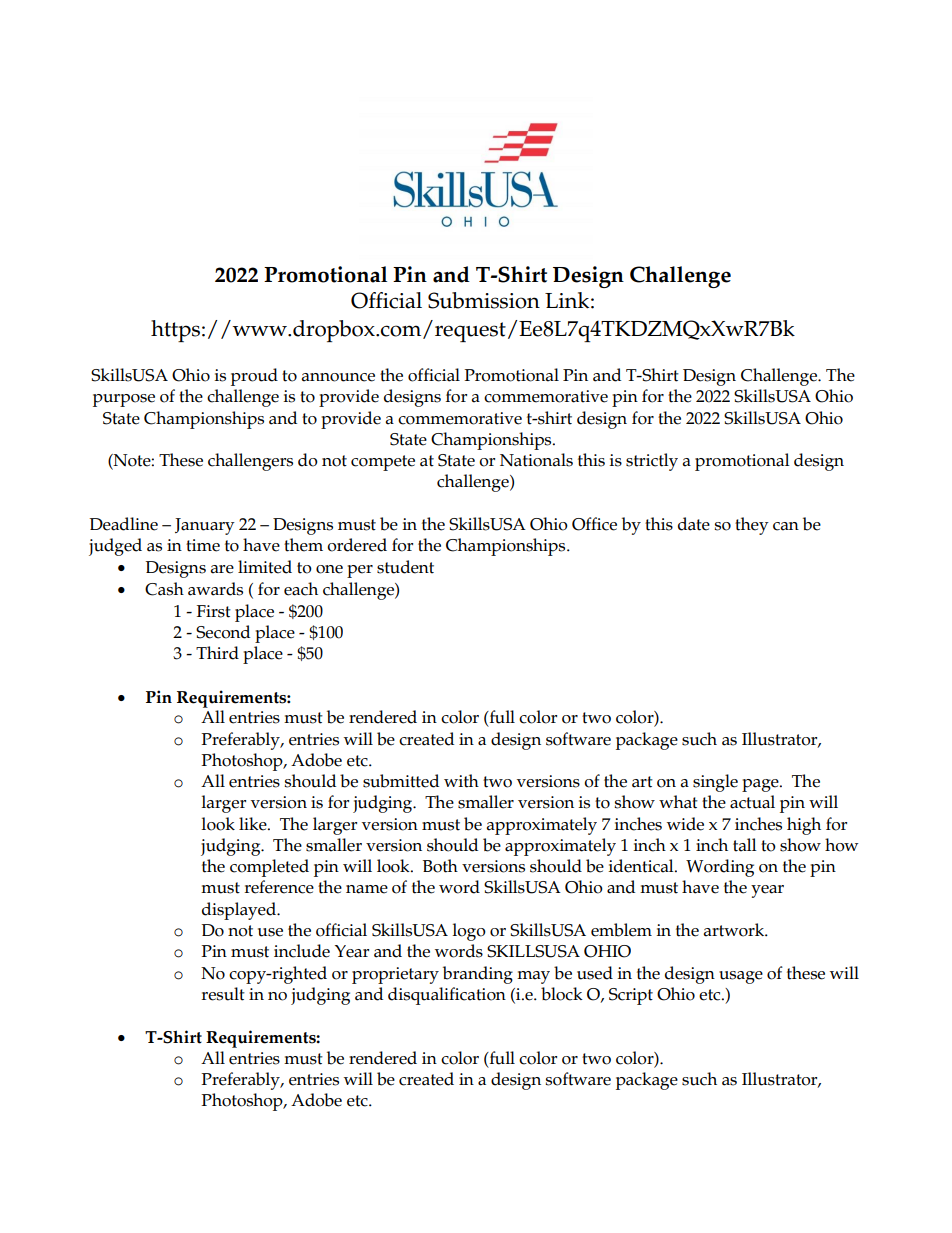 The image size is (952, 1233). I want to click on like, so click(254, 824).
